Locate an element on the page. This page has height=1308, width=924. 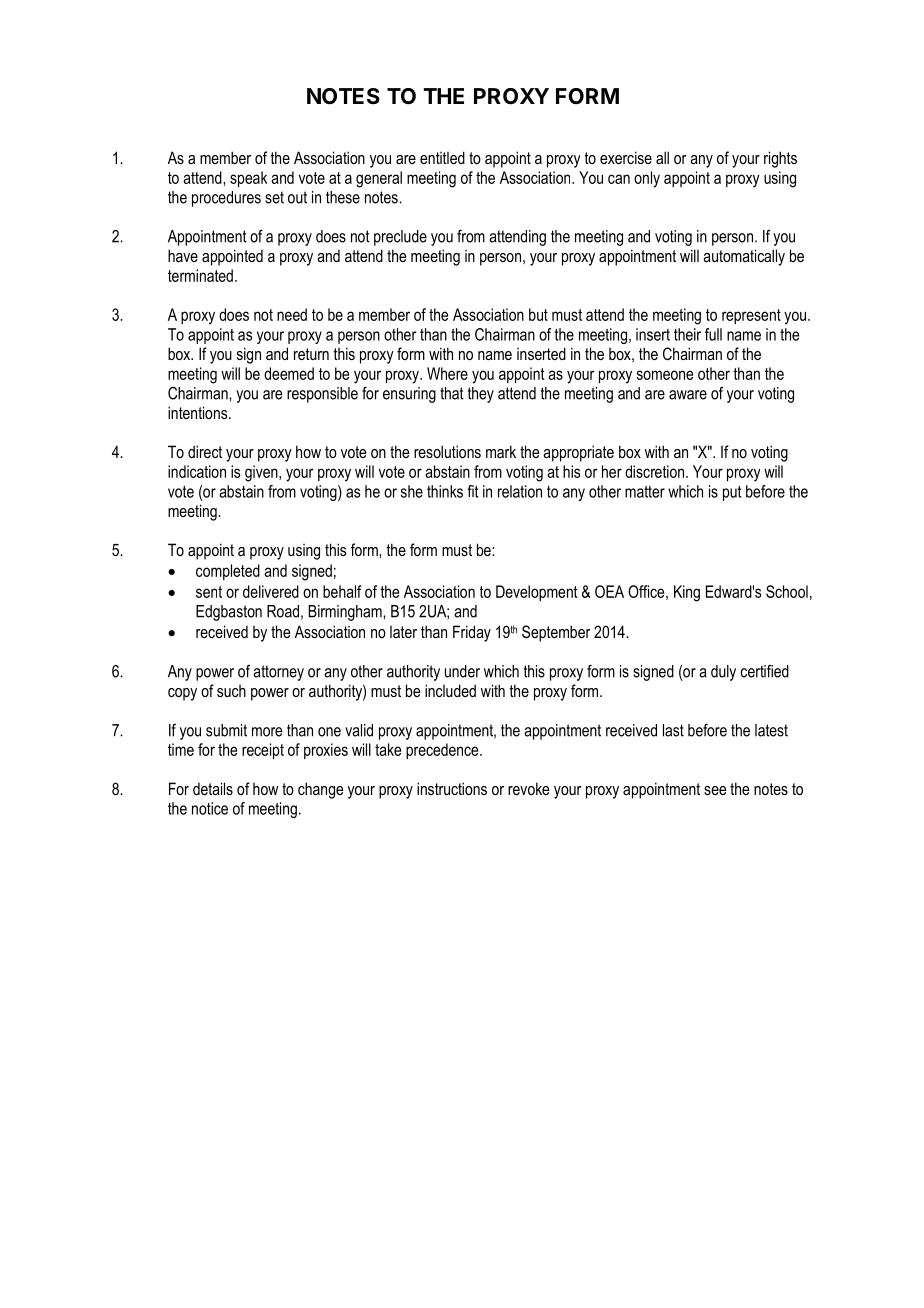
but is located at coordinates (538, 314).
